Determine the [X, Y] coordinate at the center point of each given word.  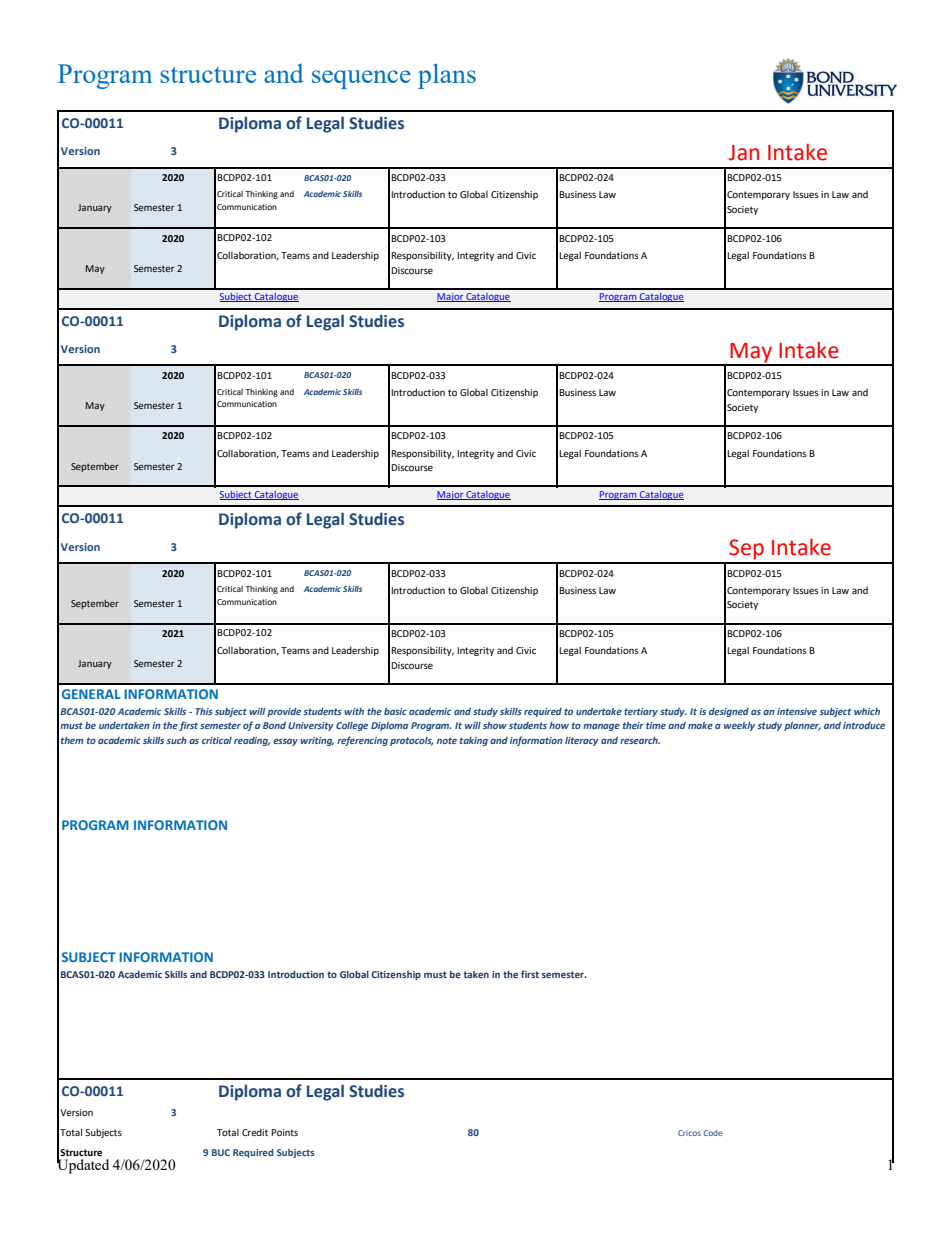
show [495, 725]
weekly [739, 726]
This [204, 711]
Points [284, 1132]
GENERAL [91, 694]
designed [729, 712]
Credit [255, 1132]
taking [474, 741]
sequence [361, 79]
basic [395, 711]
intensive [797, 711]
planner [802, 726]
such [176, 740]
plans [447, 76]
